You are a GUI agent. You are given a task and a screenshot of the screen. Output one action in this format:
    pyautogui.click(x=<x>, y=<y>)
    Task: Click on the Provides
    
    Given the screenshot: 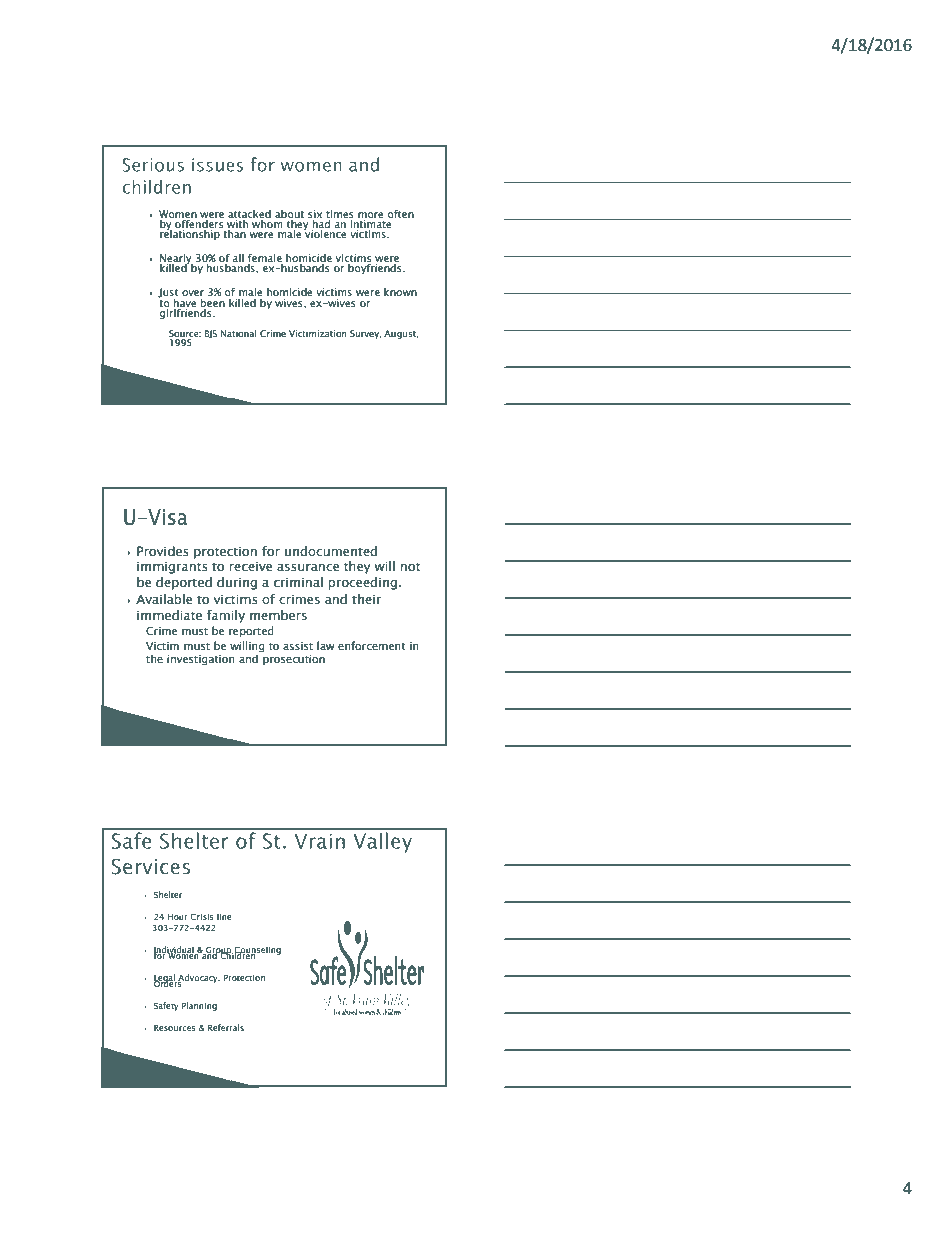 What is the action you would take?
    pyautogui.click(x=163, y=551)
